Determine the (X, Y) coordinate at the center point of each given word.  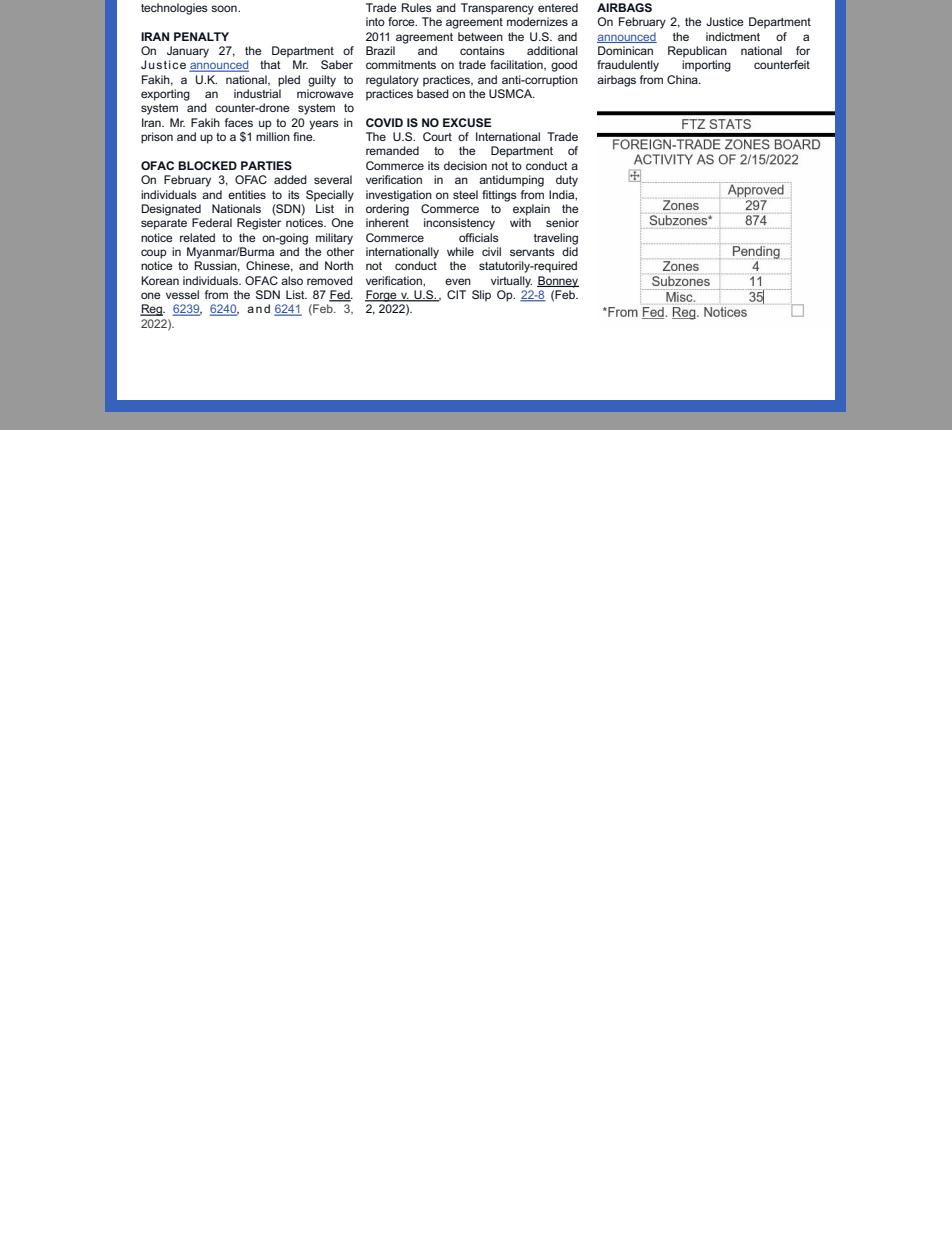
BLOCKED (207, 165)
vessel (182, 294)
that (270, 64)
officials (479, 237)
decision (465, 165)
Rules (417, 7)
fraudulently (628, 66)
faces (239, 122)
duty (567, 181)
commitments (401, 64)
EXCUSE (467, 122)
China (683, 79)
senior (562, 222)
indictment (733, 36)
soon (225, 8)
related (197, 237)
